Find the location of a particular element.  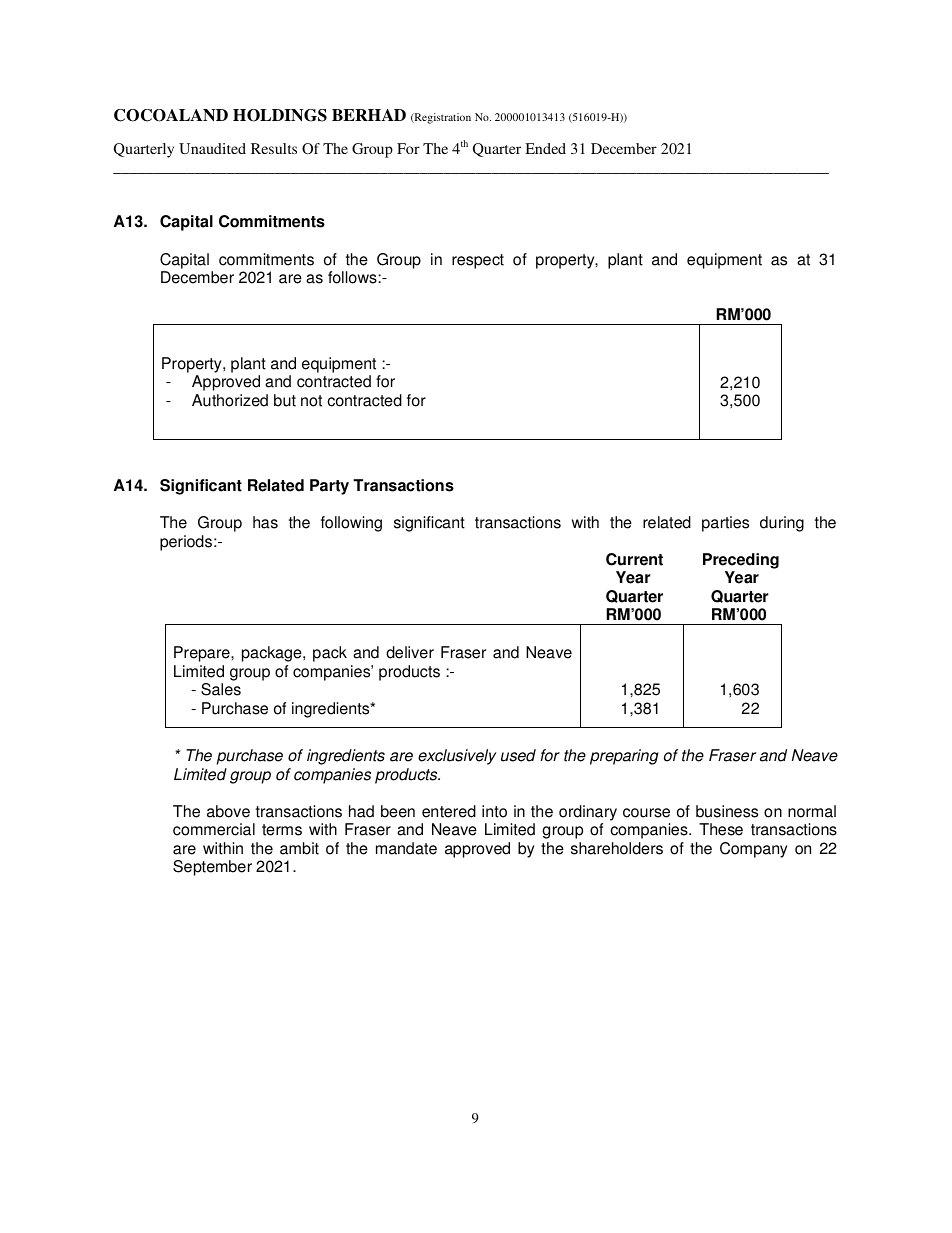

Ended is located at coordinates (545, 148).
